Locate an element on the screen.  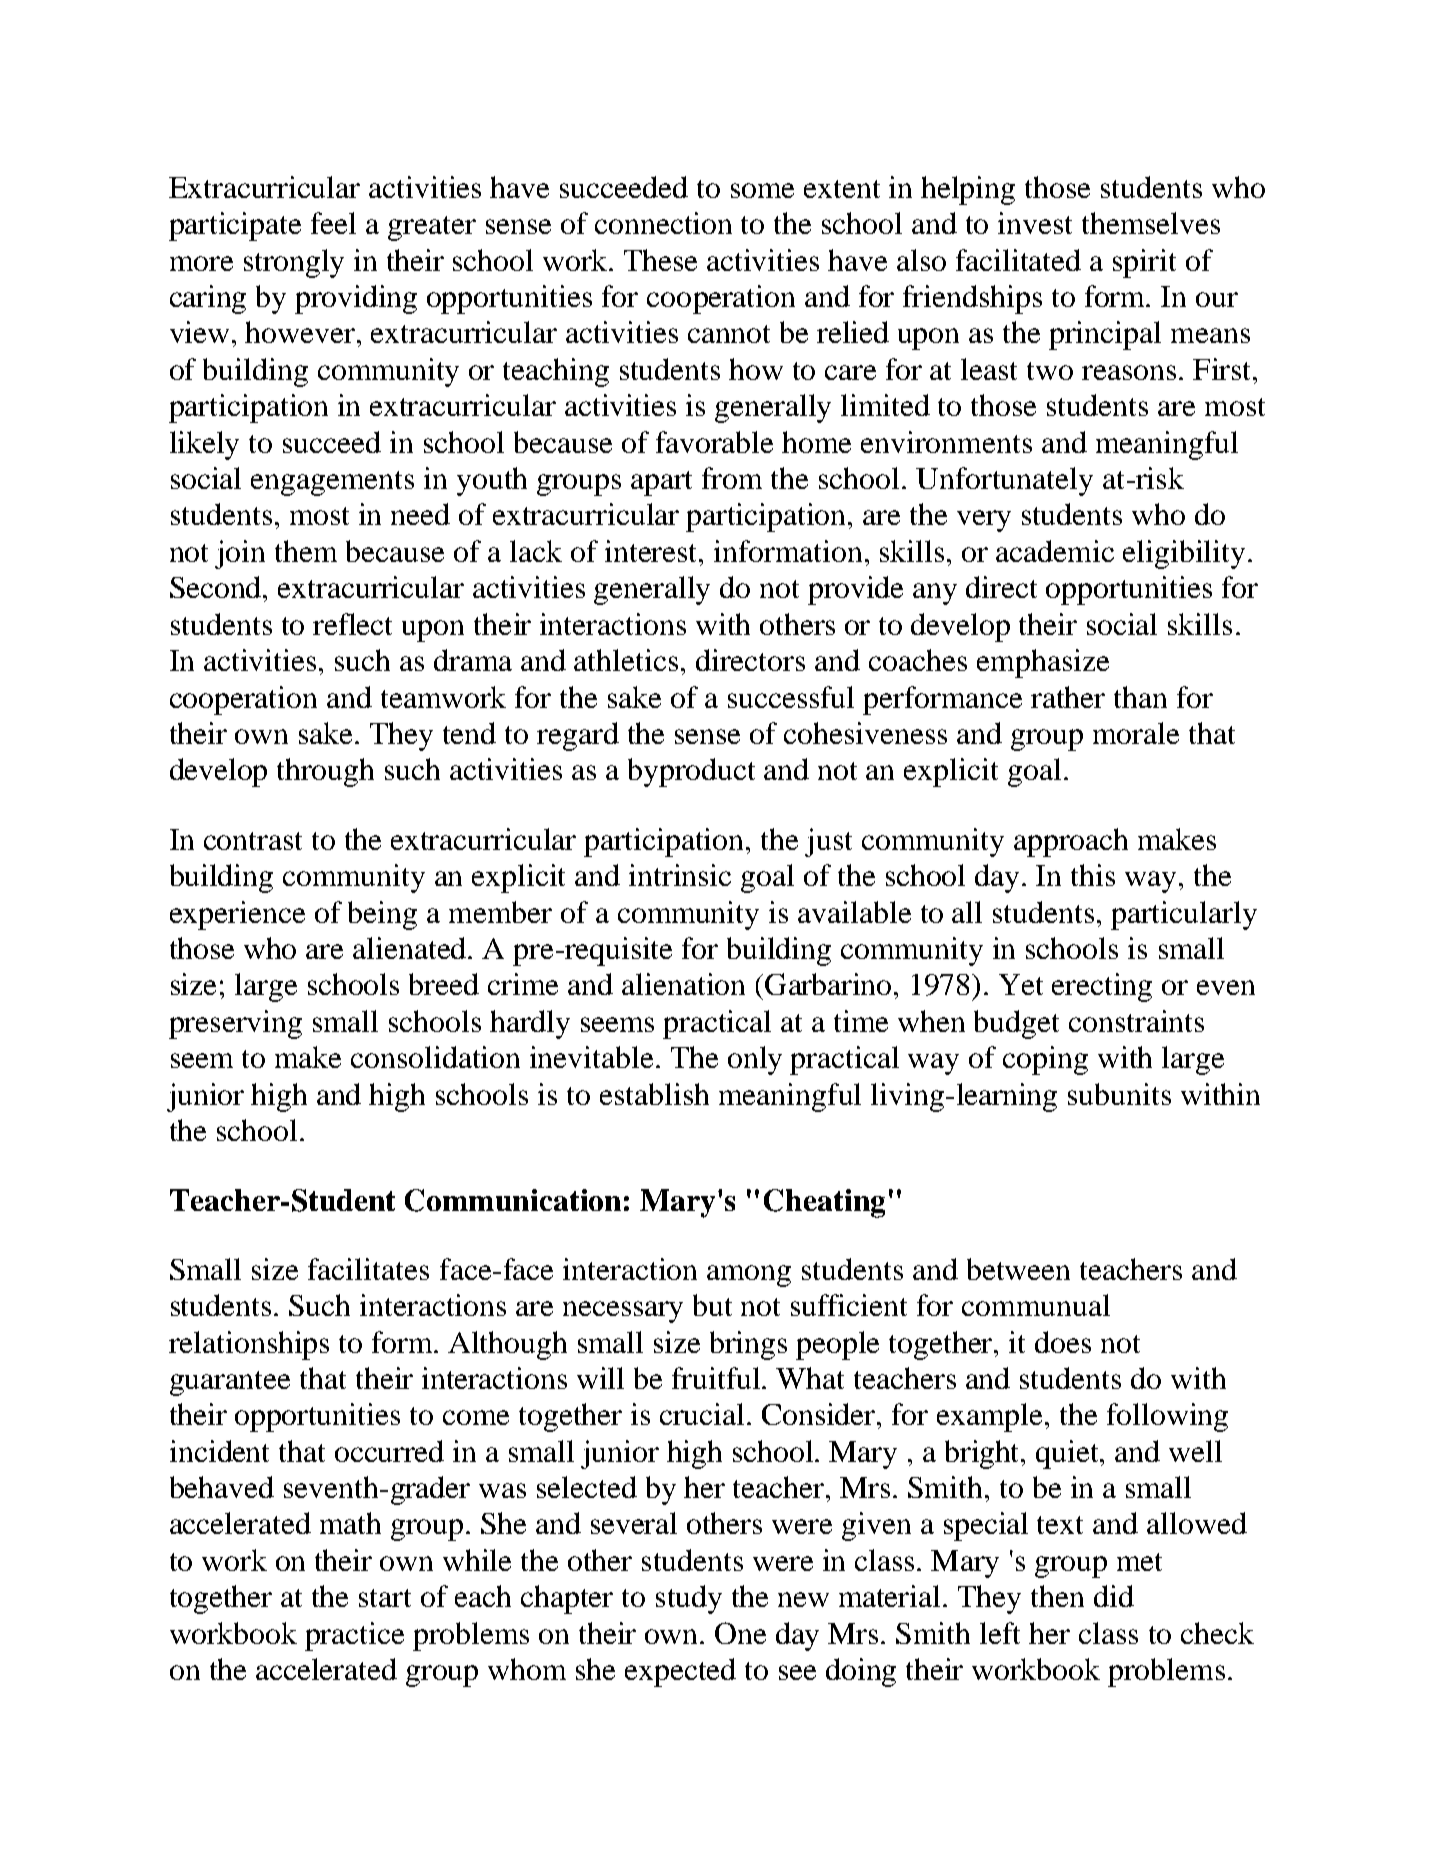
practice is located at coordinates (354, 1636).
